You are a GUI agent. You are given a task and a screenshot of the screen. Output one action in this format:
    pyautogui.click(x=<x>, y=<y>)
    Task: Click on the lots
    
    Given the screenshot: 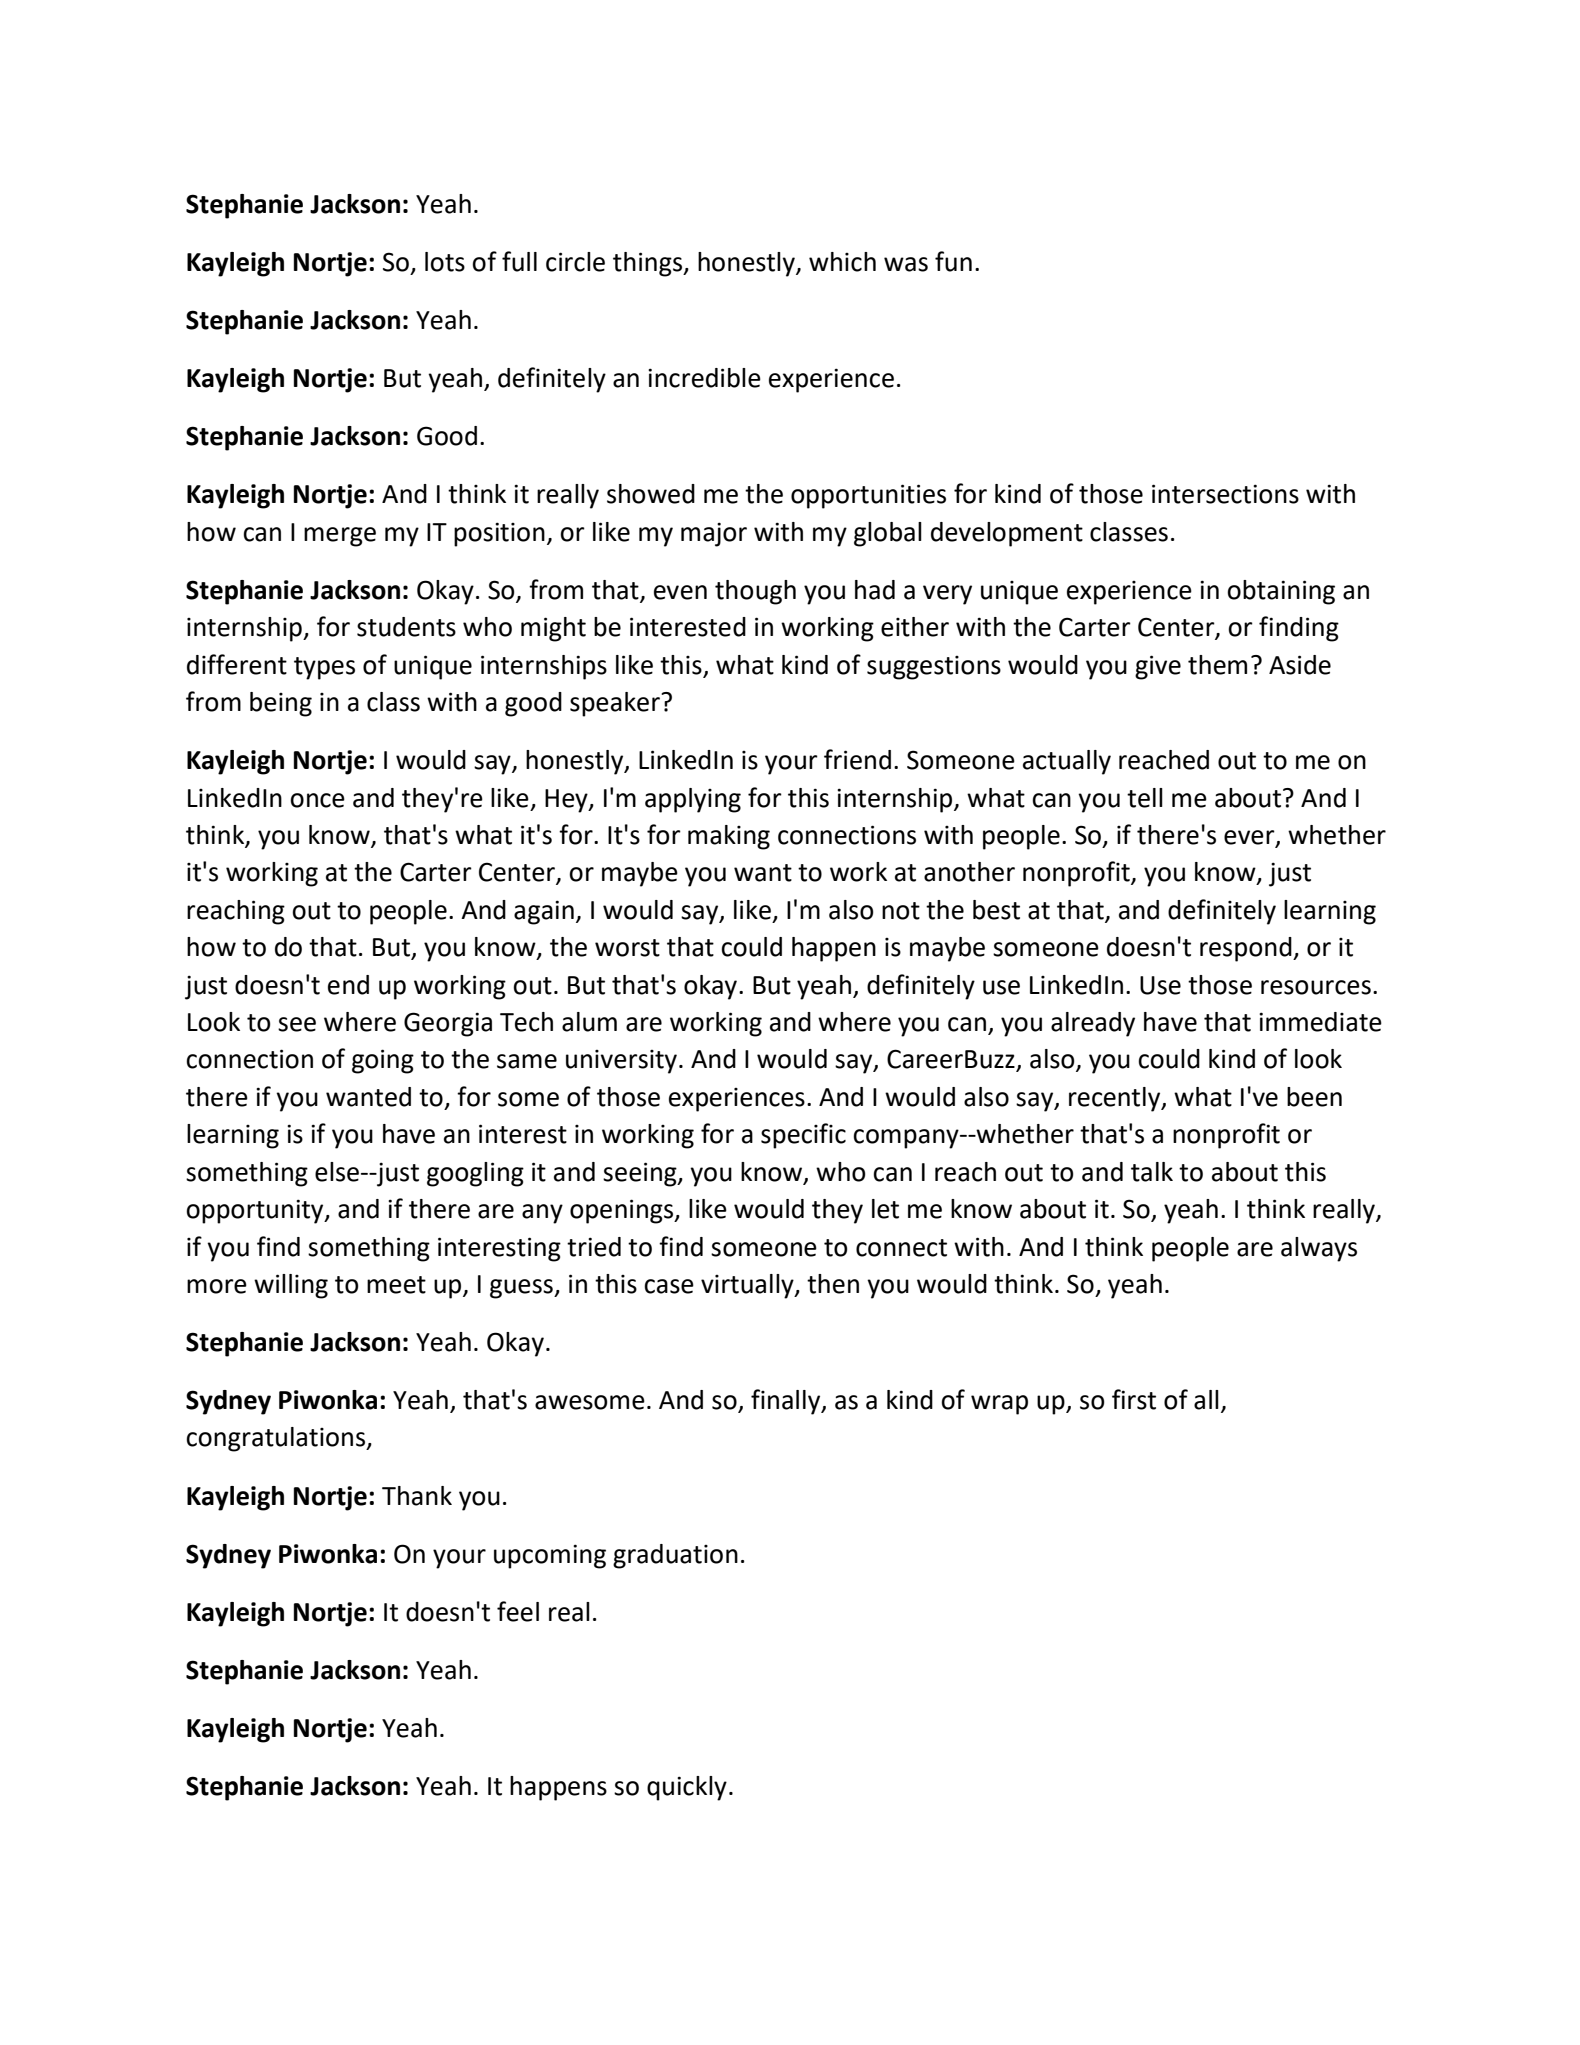 What is the action you would take?
    pyautogui.click(x=445, y=262)
